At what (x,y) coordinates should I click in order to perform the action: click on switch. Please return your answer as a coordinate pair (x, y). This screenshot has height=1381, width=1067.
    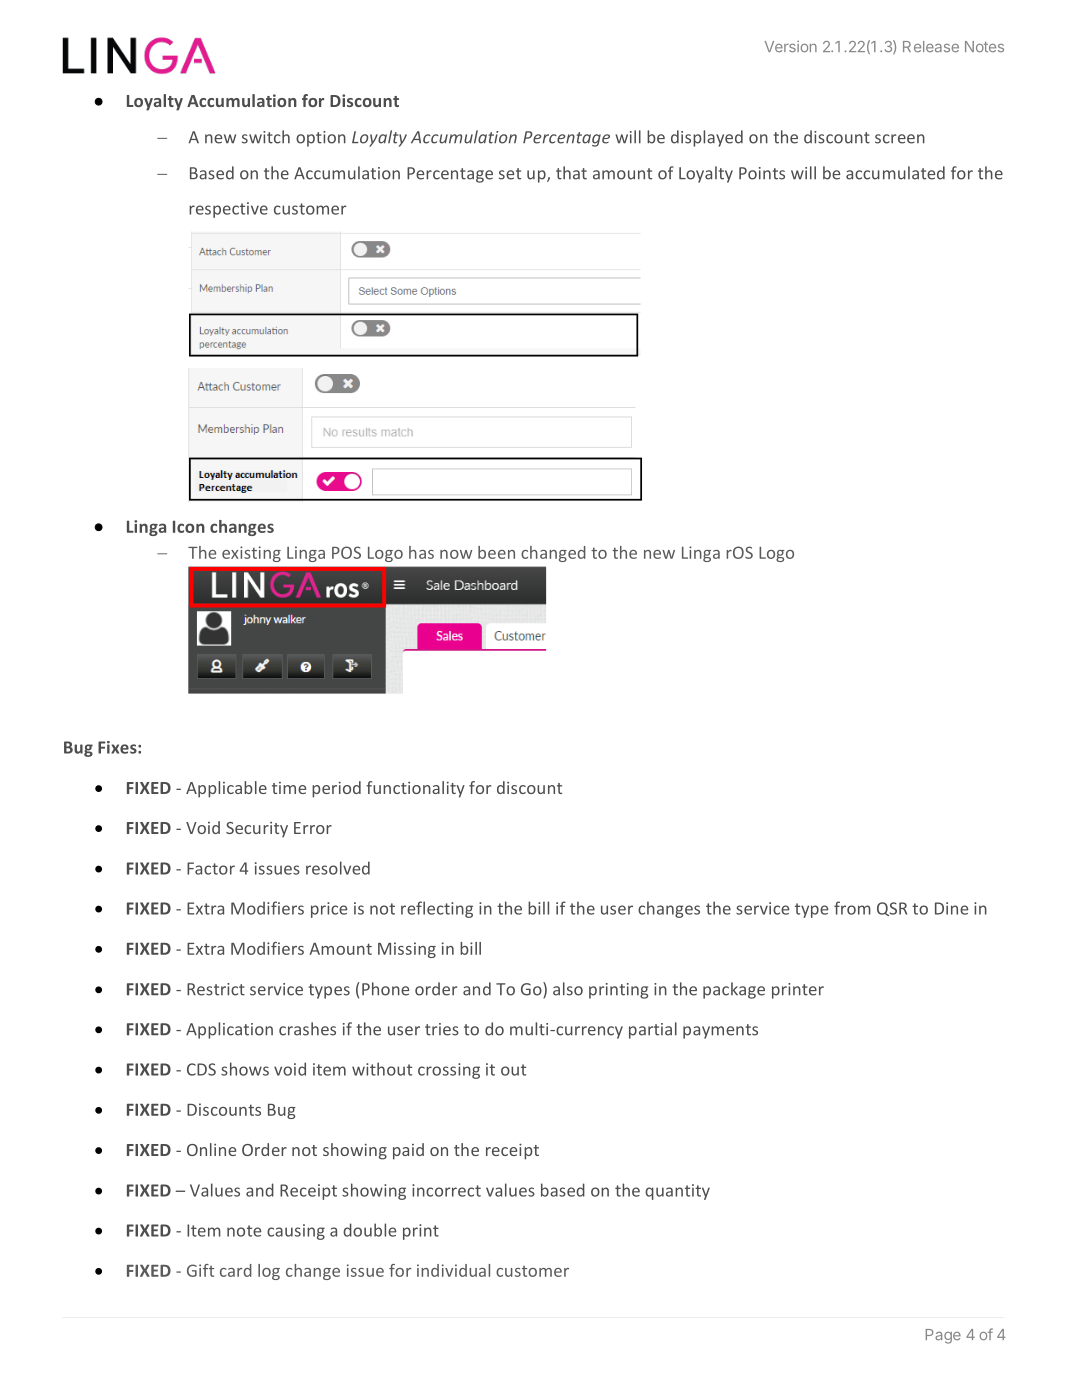
    Looking at the image, I should click on (266, 137).
